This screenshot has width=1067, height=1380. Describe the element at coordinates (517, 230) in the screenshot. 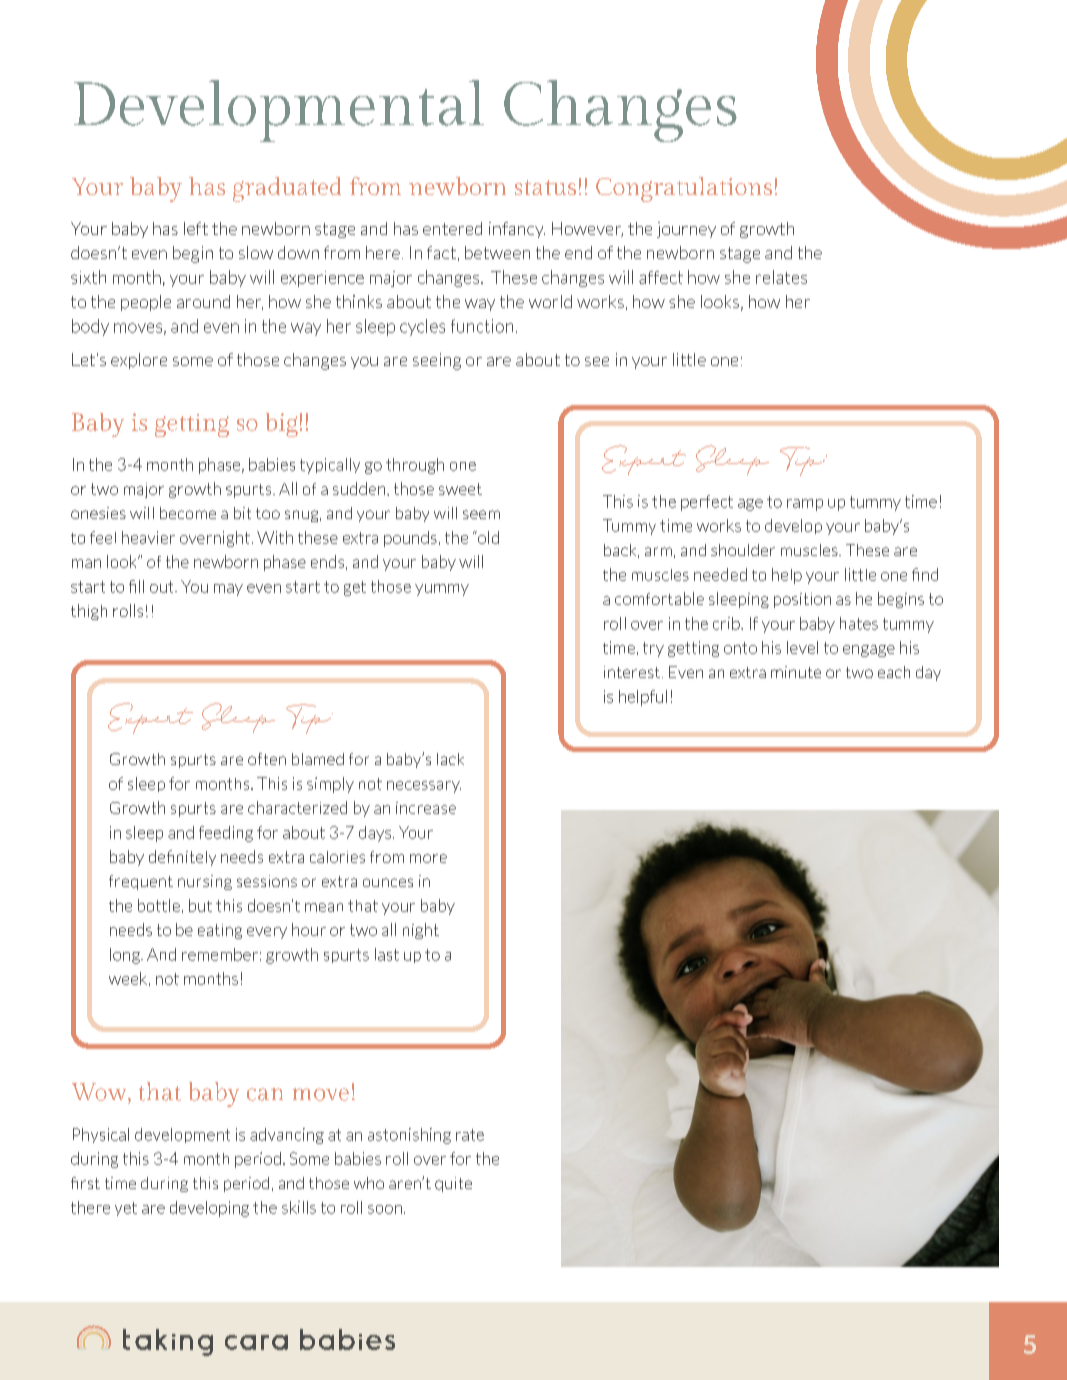

I see `infancy` at that location.
